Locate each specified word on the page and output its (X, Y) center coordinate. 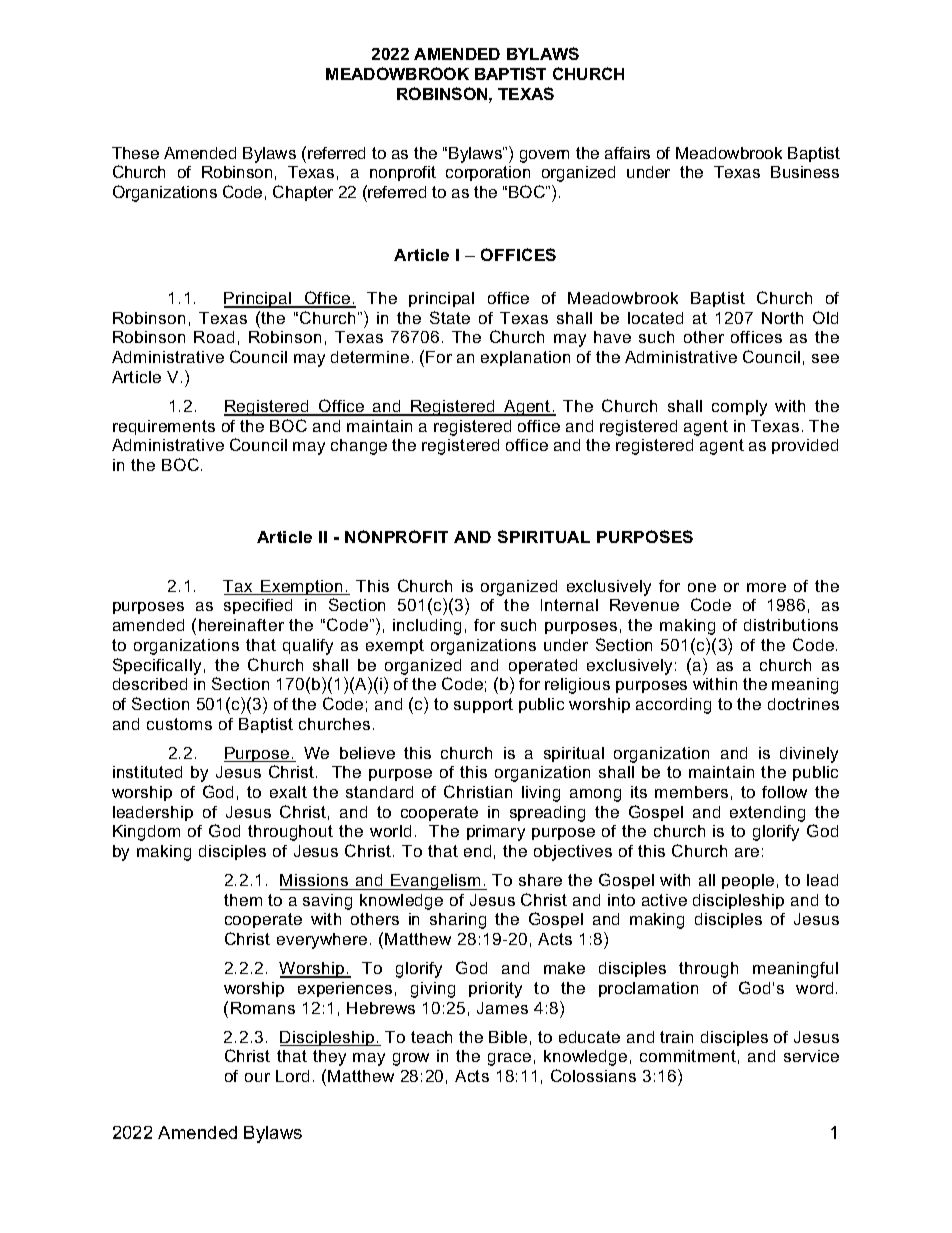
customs (179, 724)
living (541, 794)
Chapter (303, 193)
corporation (488, 173)
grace (509, 1059)
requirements (164, 427)
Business (805, 172)
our (257, 1077)
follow (784, 792)
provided (805, 446)
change (359, 447)
